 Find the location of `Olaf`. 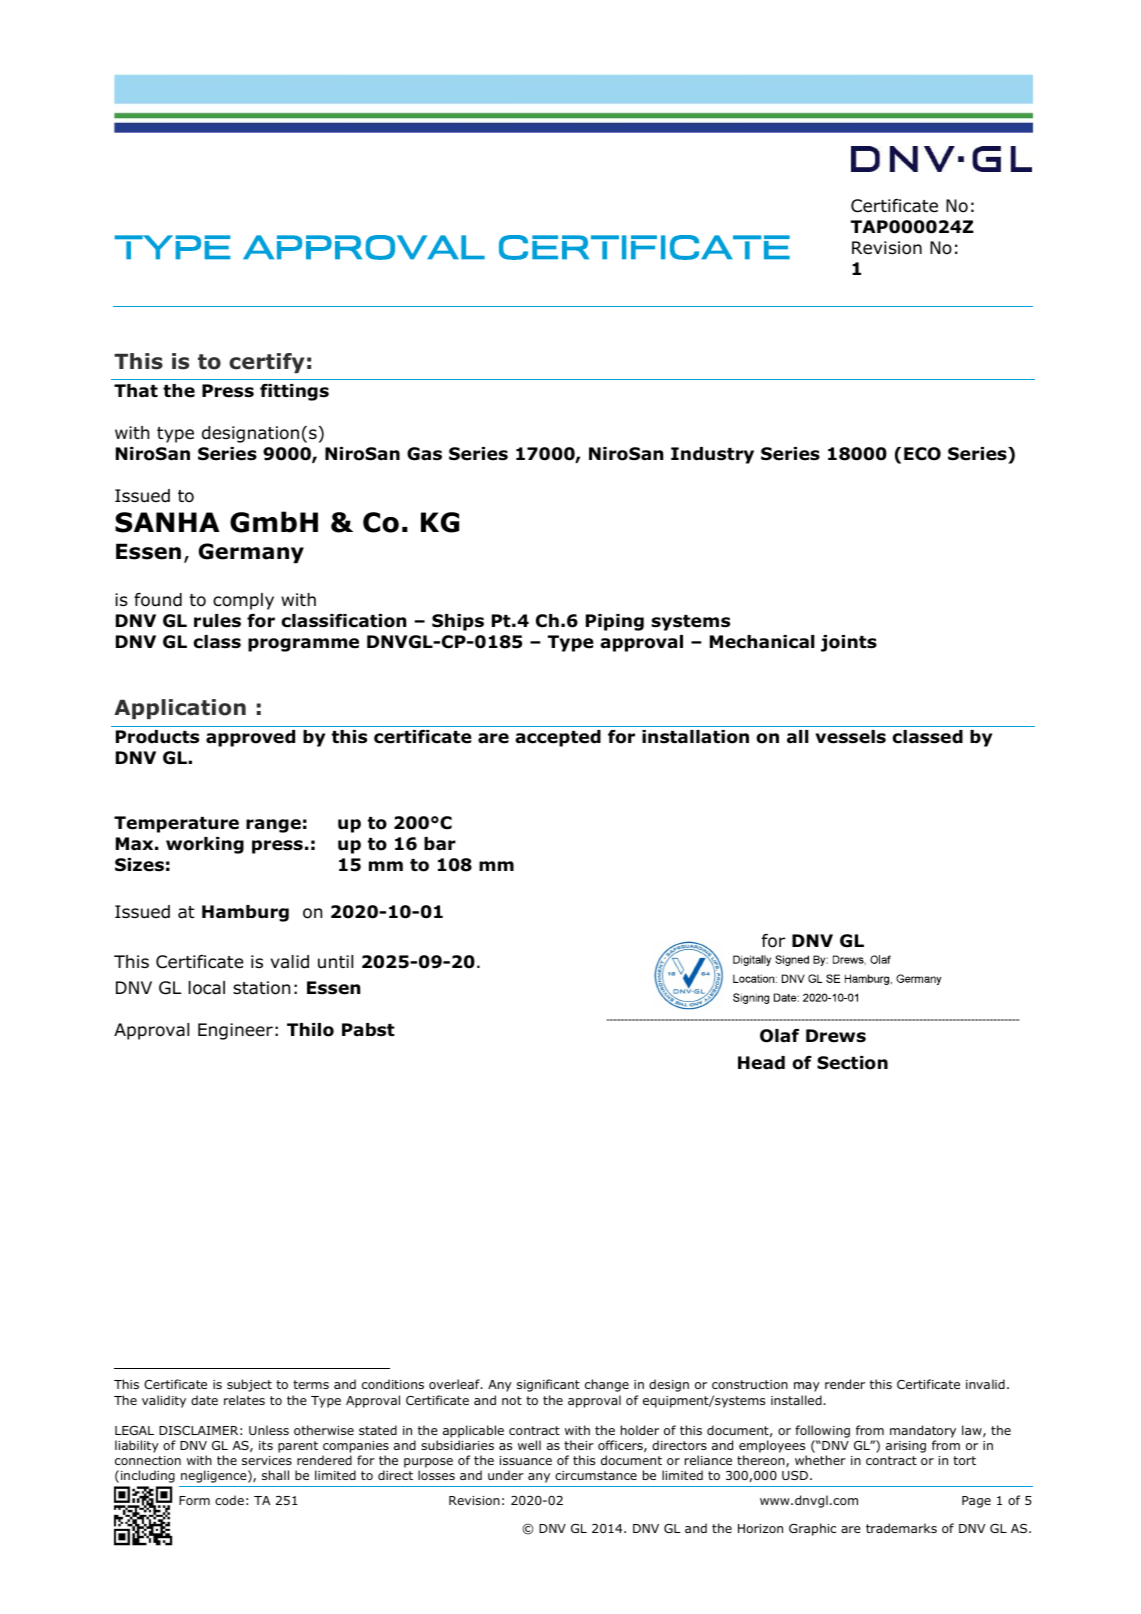

Olaf is located at coordinates (779, 1036).
